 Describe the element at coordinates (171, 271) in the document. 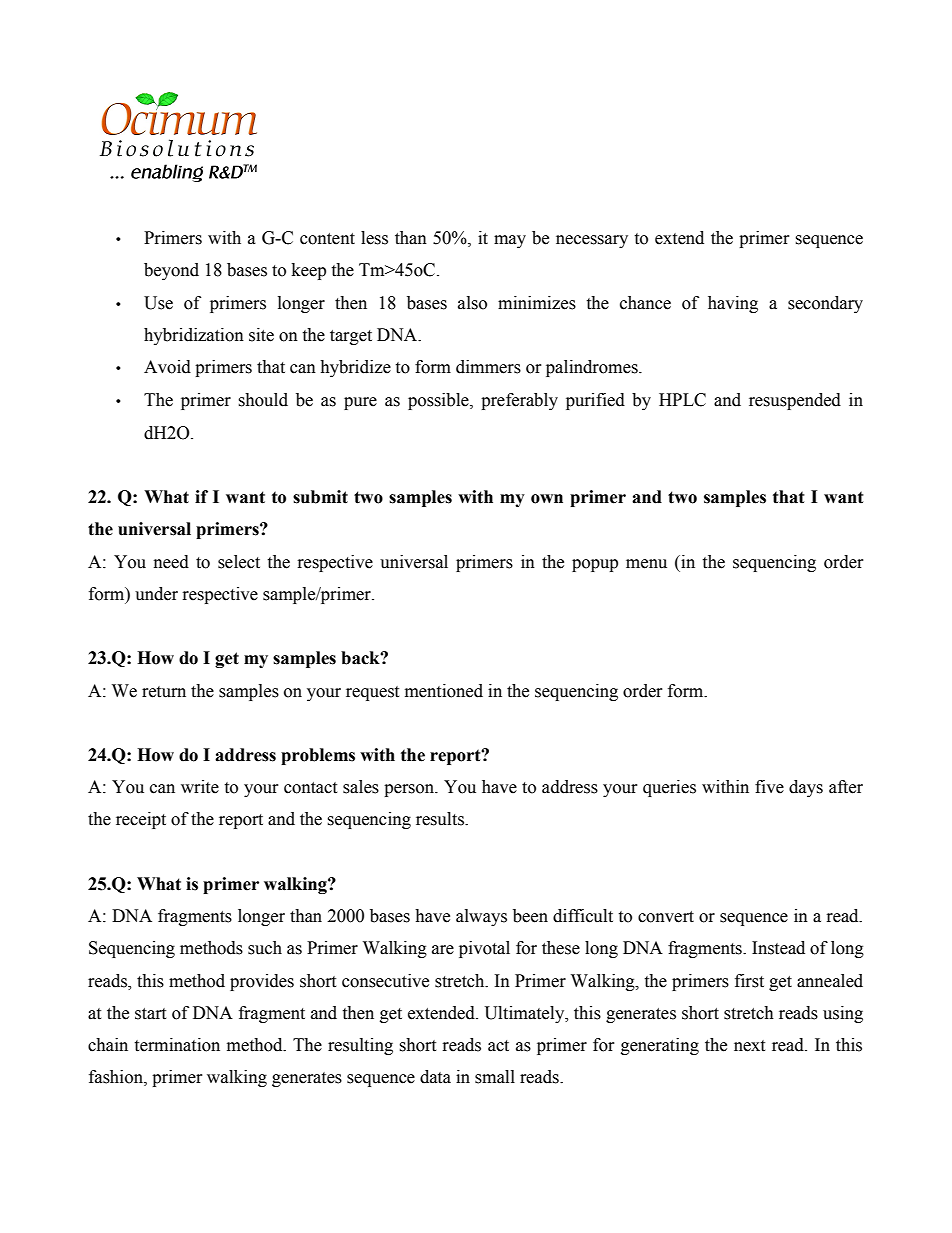

I see `beyond` at that location.
